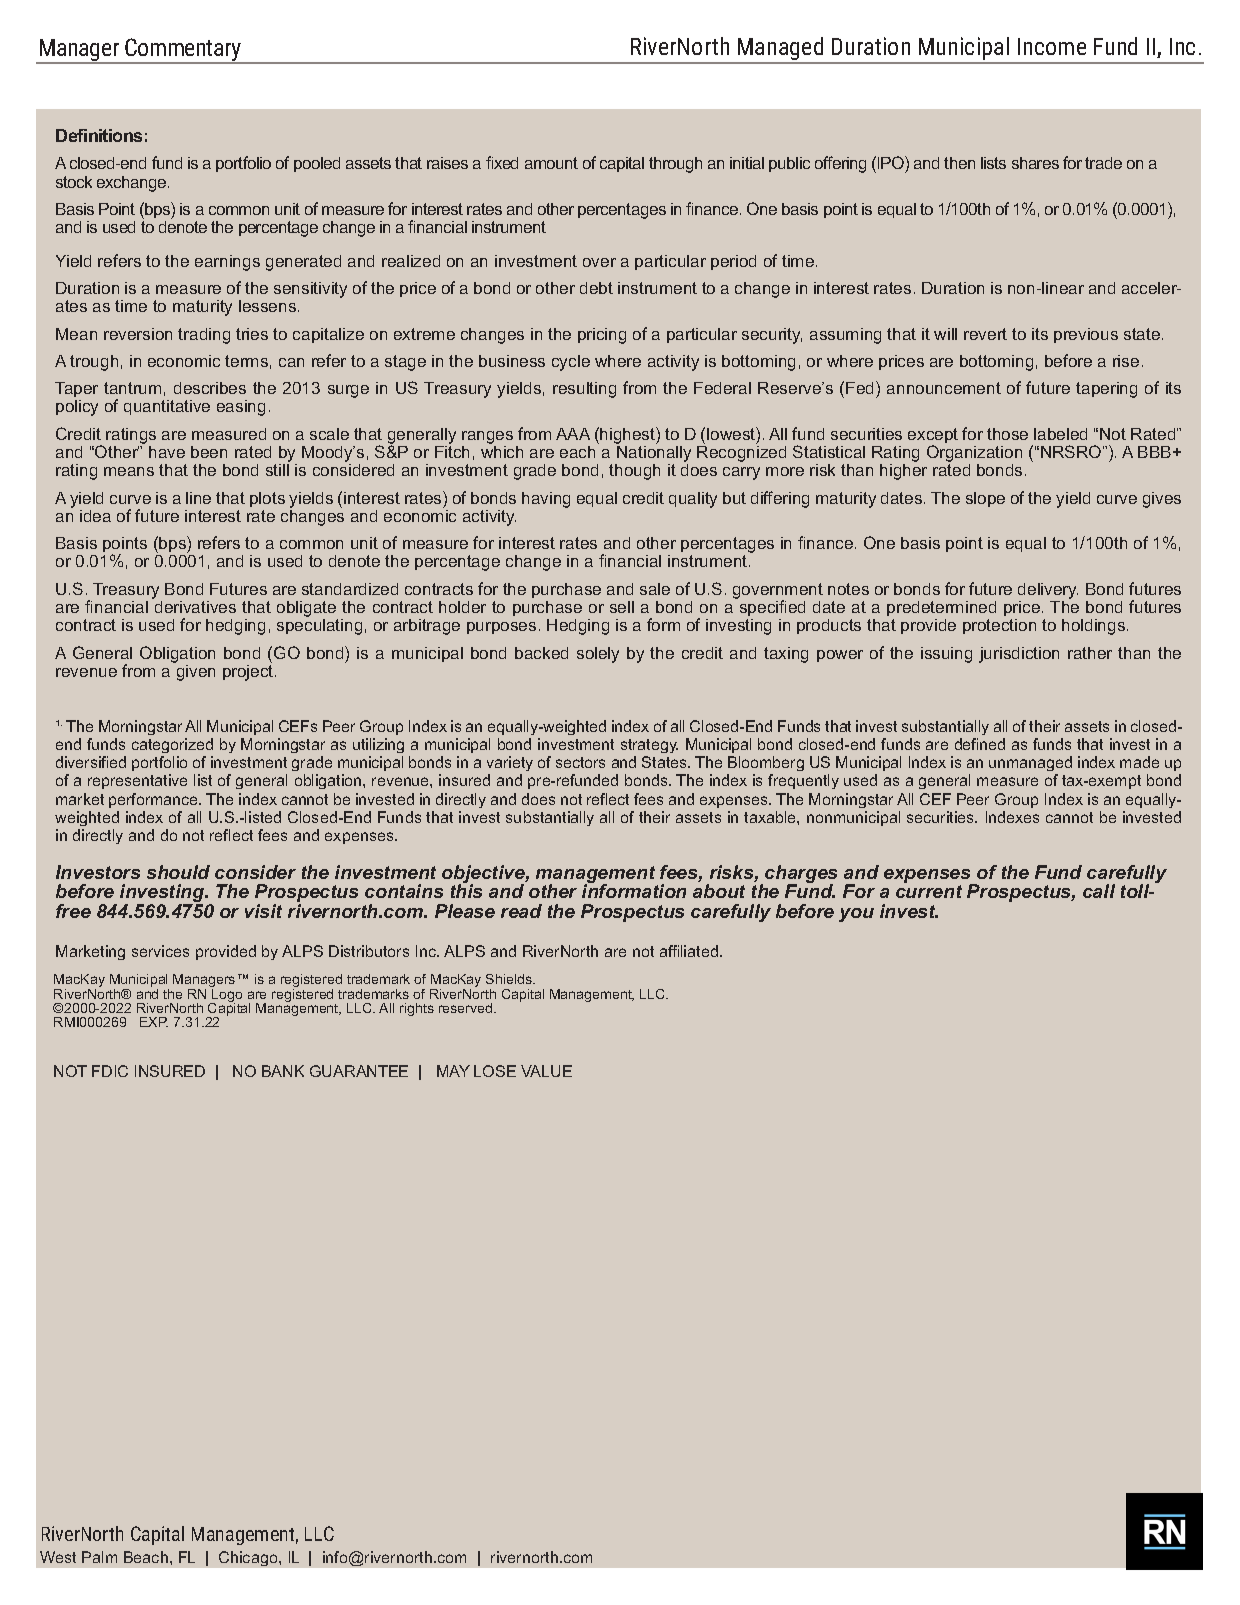 This page has height=1605, width=1240. I want to click on Income, so click(1052, 46).
